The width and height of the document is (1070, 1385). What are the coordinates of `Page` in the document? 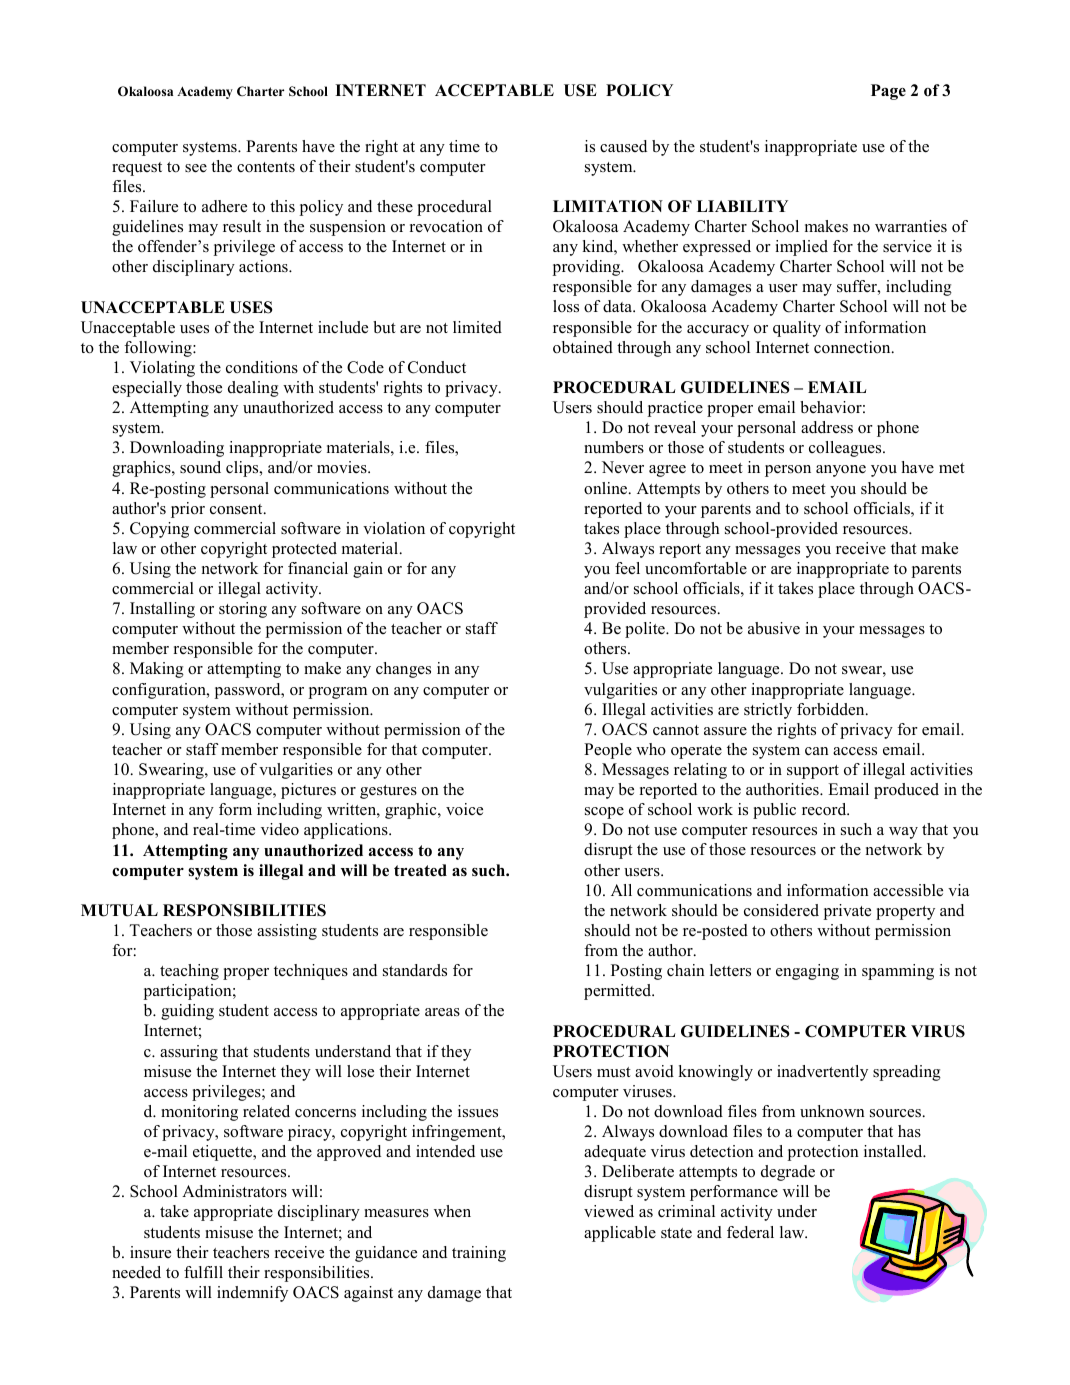 It's located at (888, 92).
